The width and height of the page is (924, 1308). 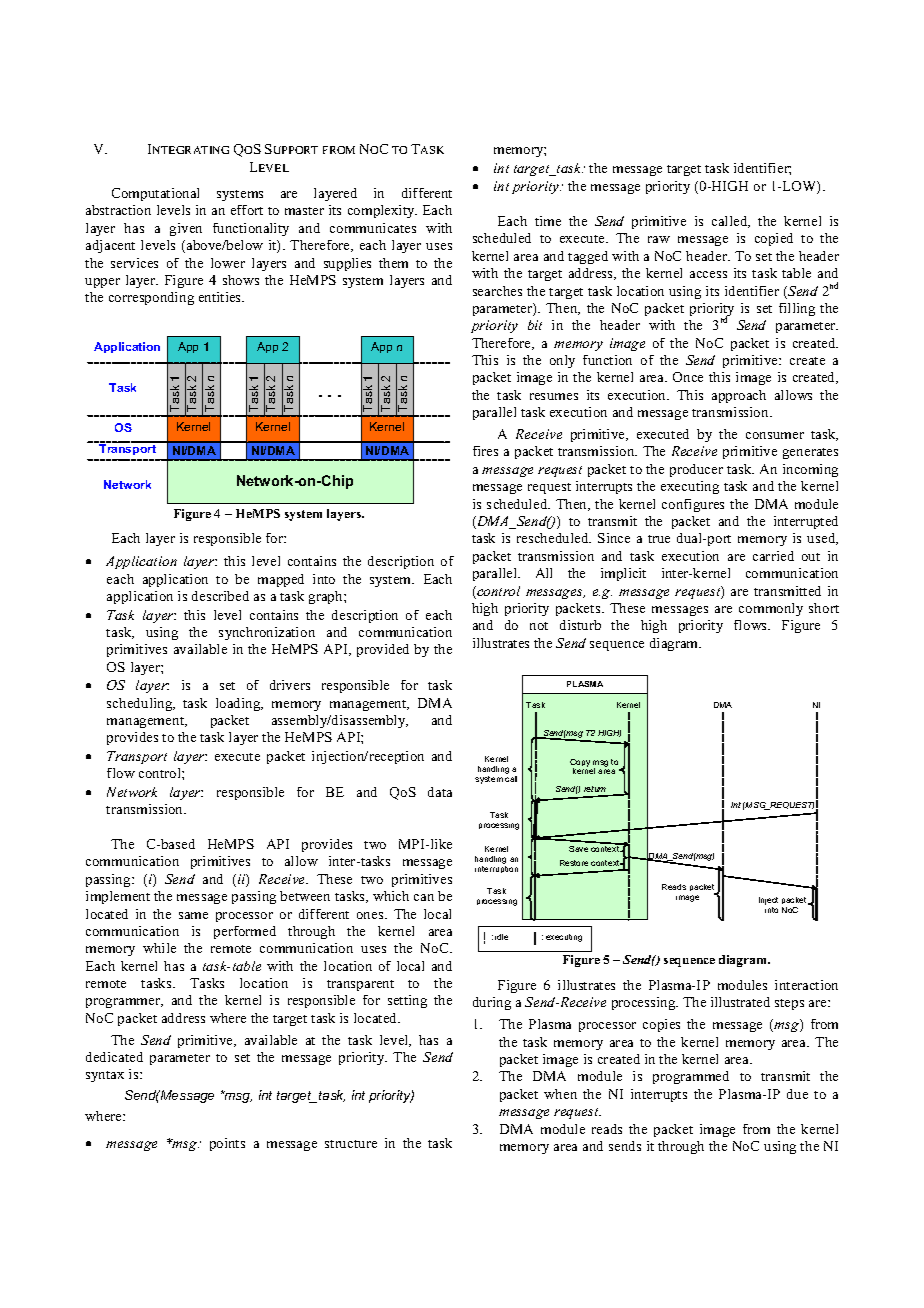 What do you see at coordinates (227, 1144) in the page?
I see `points` at bounding box center [227, 1144].
